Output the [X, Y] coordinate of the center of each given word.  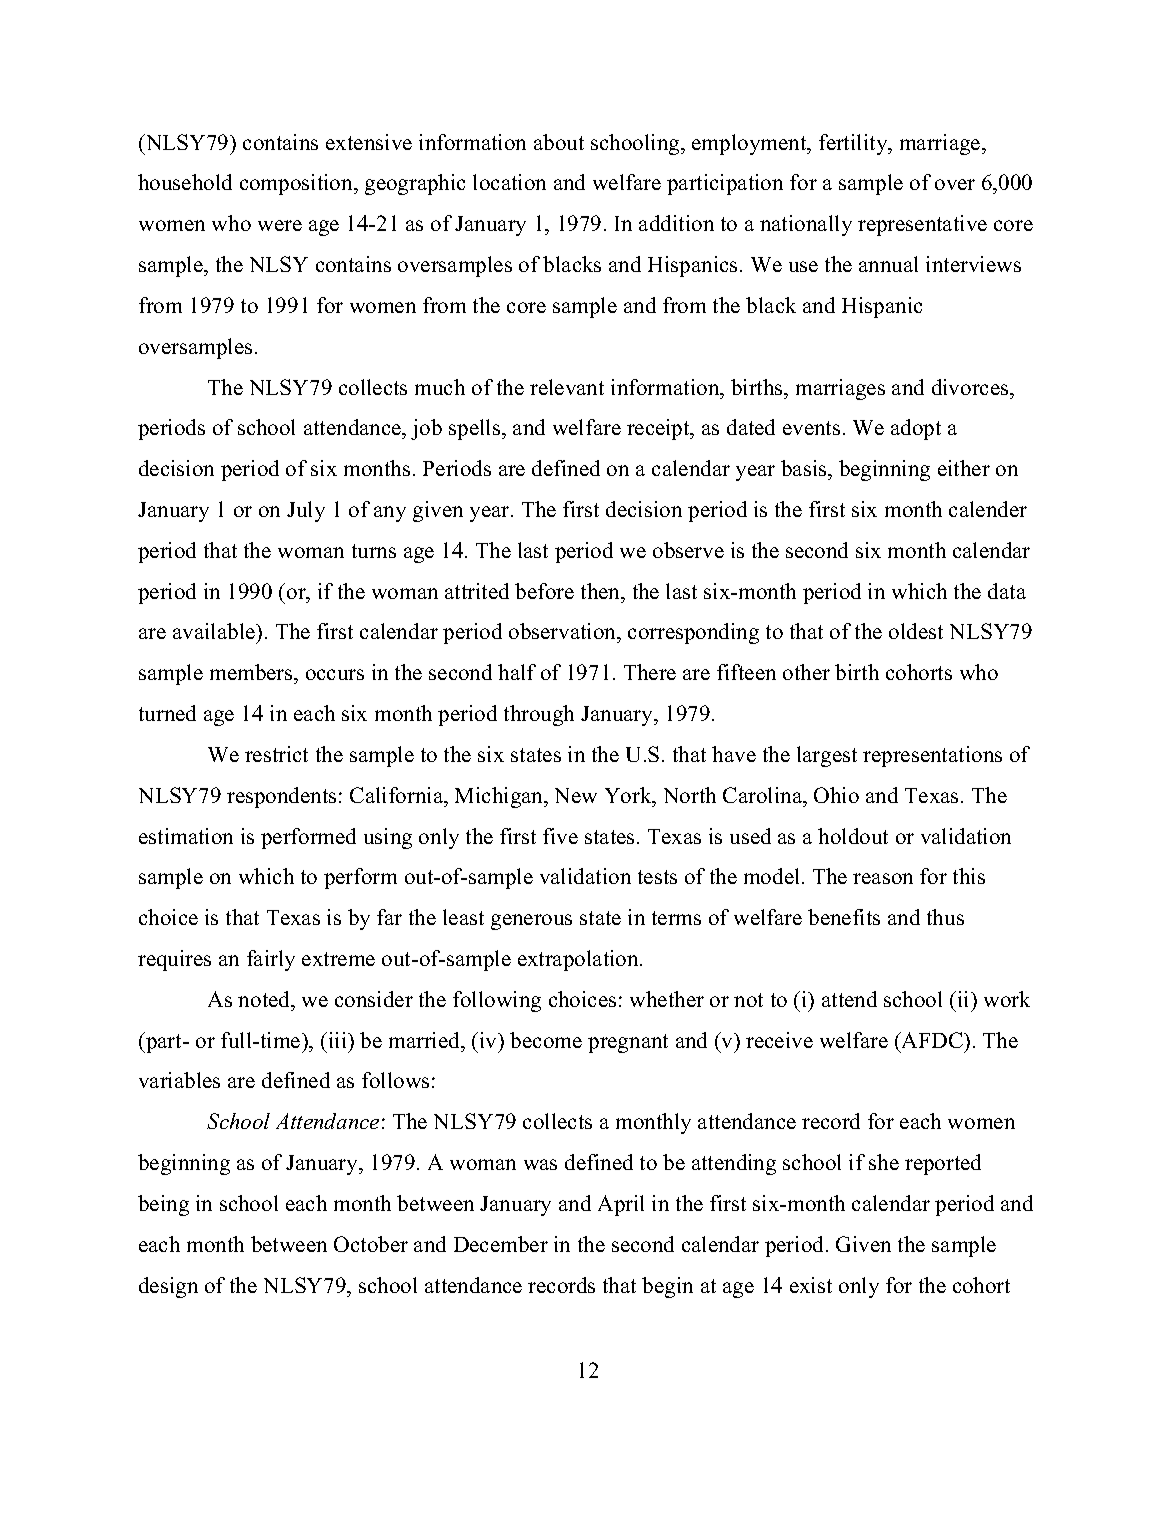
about [559, 142]
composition [297, 184]
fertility [854, 144]
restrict [276, 754]
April [621, 1205]
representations [932, 756]
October [371, 1244]
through [539, 715]
